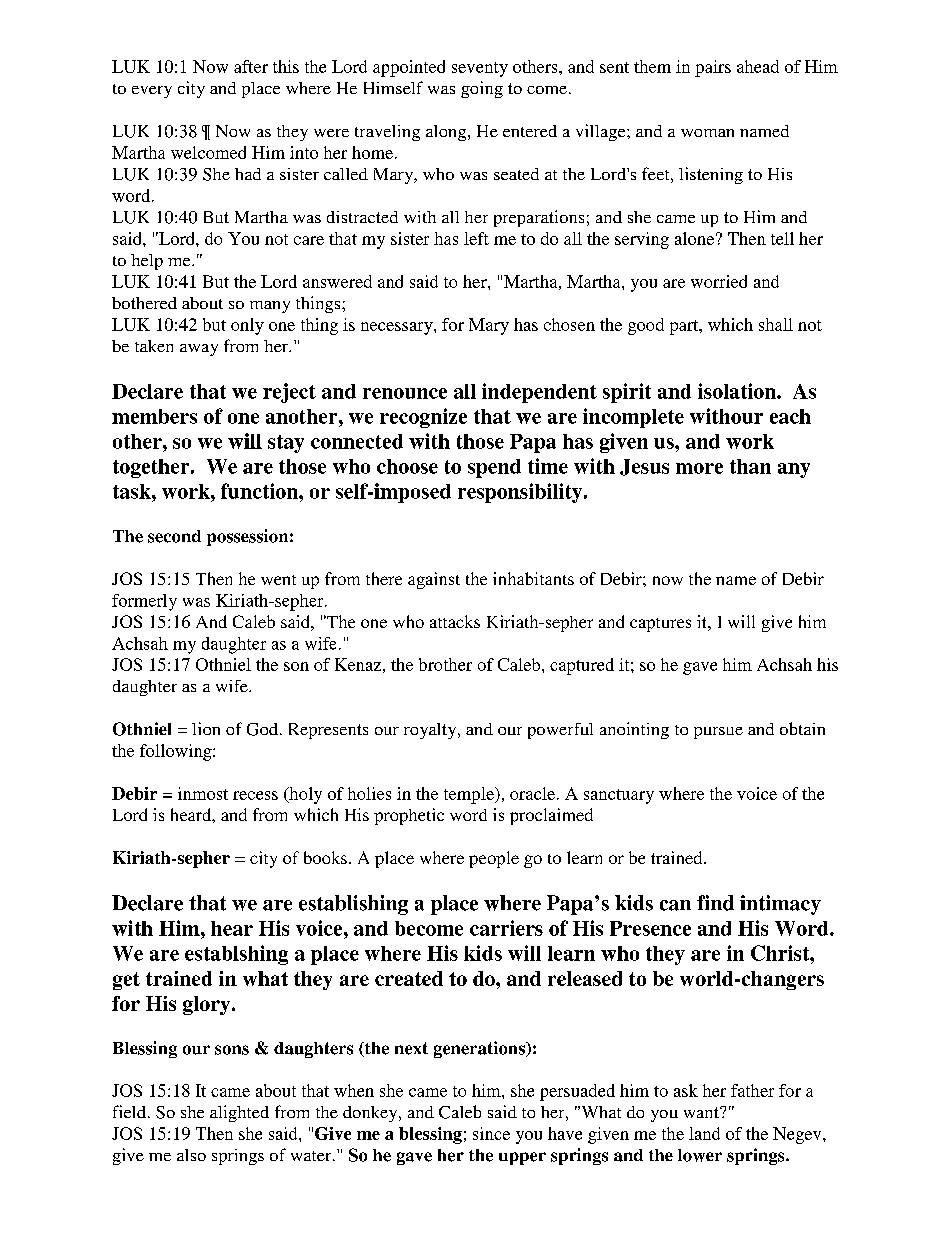  What do you see at coordinates (482, 89) in the screenshot?
I see `going` at bounding box center [482, 89].
